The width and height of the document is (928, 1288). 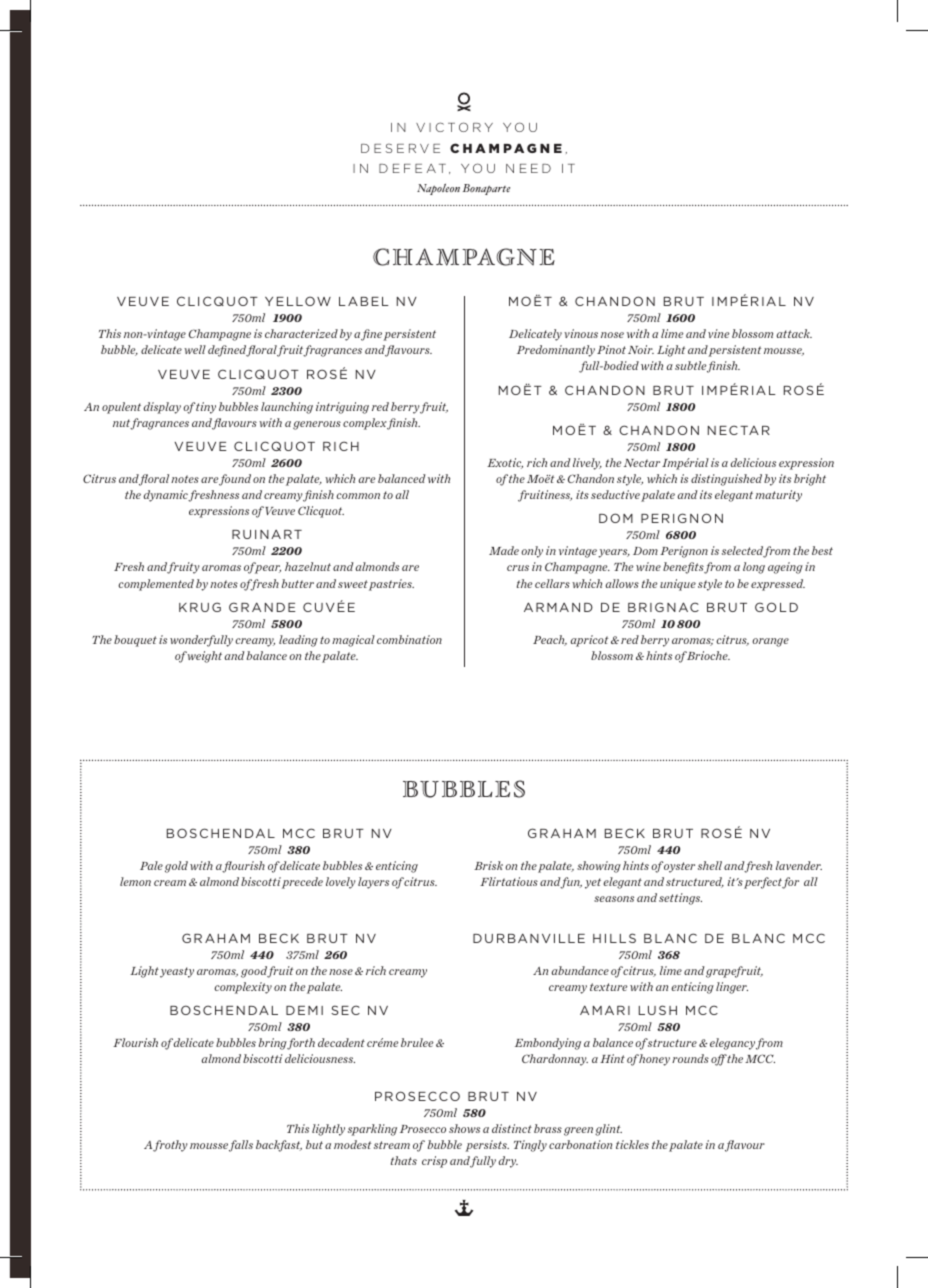 I want to click on Brisk, so click(x=488, y=865).
